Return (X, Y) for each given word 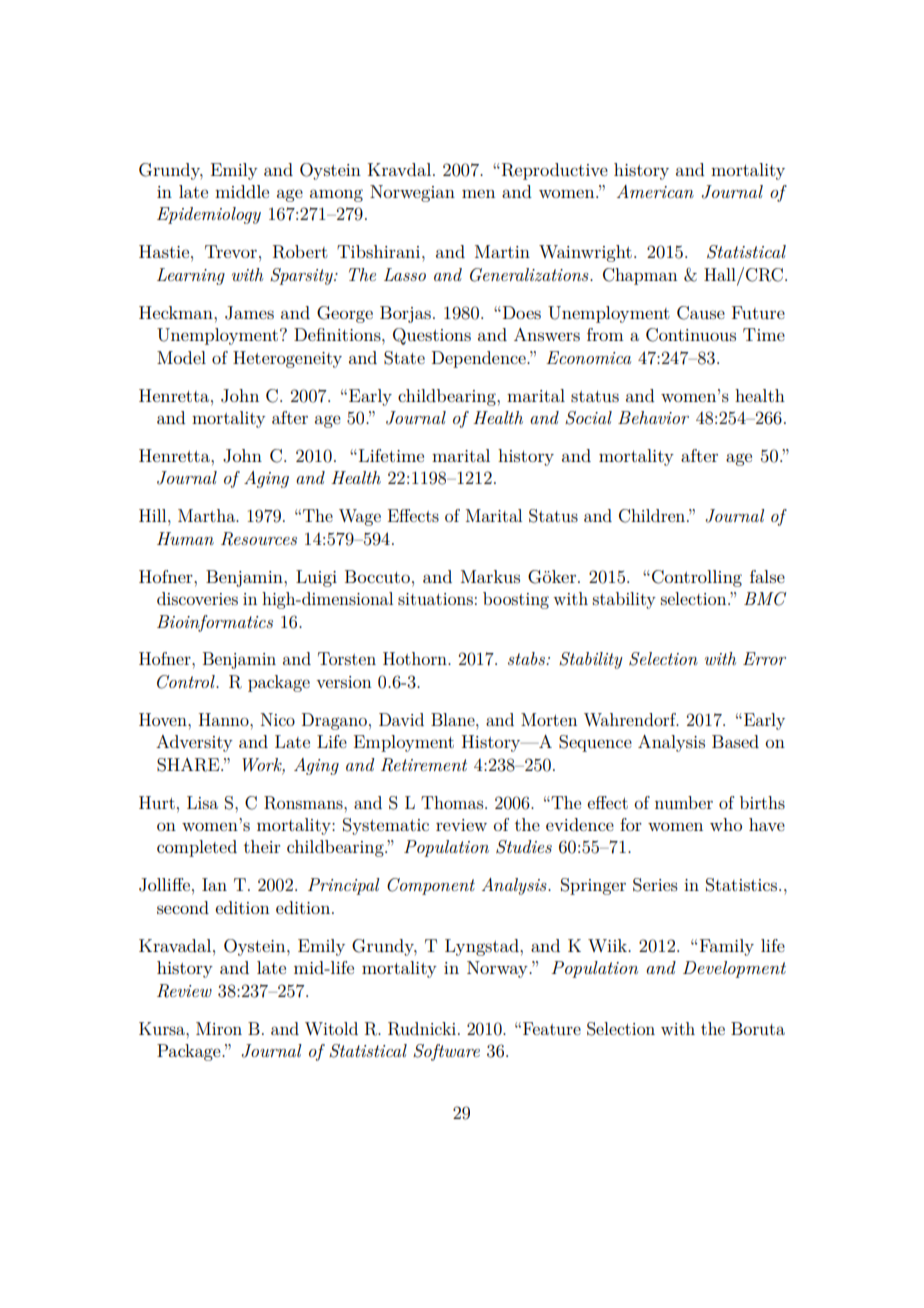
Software (446, 1052)
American (655, 191)
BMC (765, 599)
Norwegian (412, 193)
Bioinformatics (215, 623)
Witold (331, 1028)
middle (242, 191)
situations (435, 599)
